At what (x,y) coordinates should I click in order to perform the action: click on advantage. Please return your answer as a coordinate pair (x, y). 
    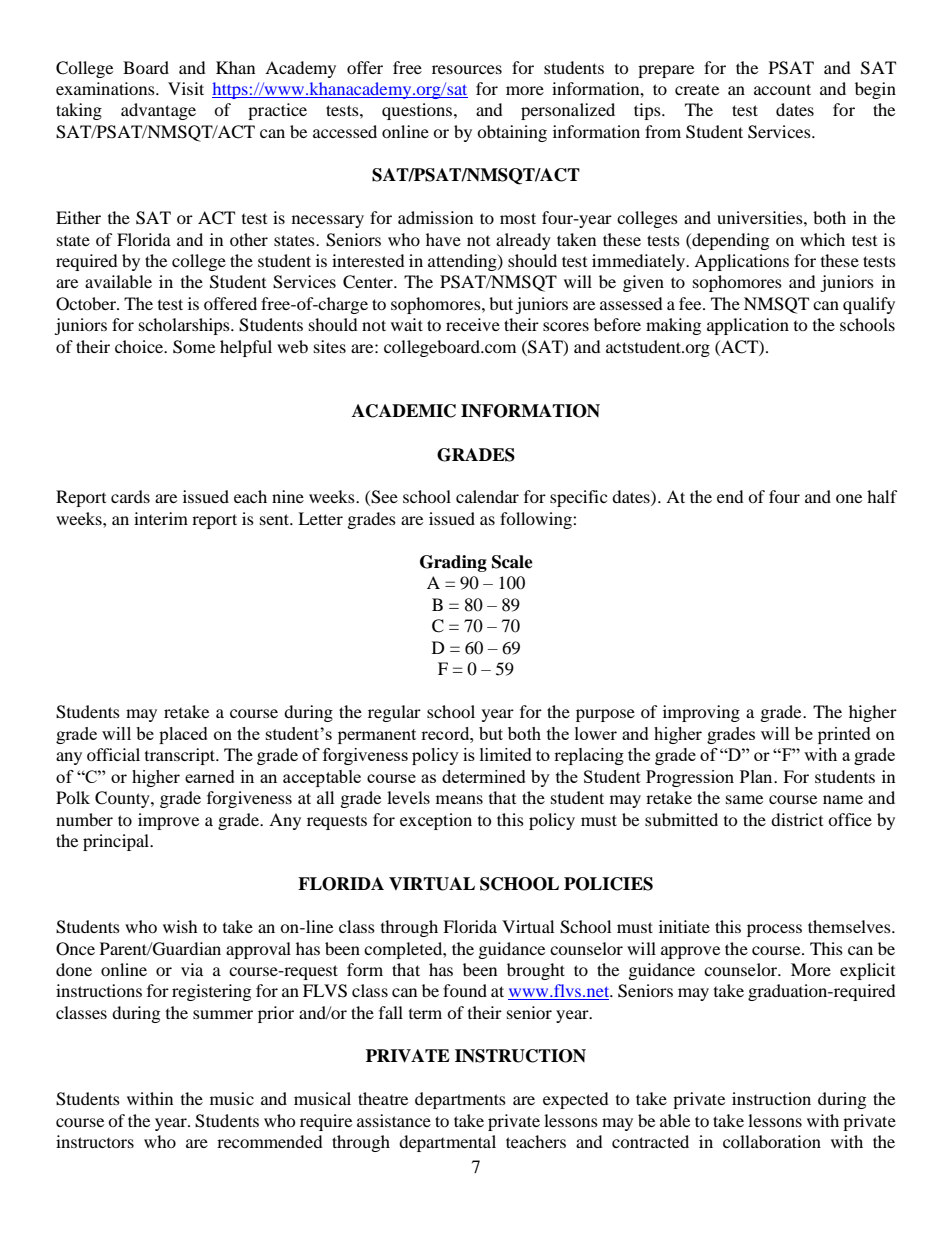
    Looking at the image, I should click on (158, 111).
